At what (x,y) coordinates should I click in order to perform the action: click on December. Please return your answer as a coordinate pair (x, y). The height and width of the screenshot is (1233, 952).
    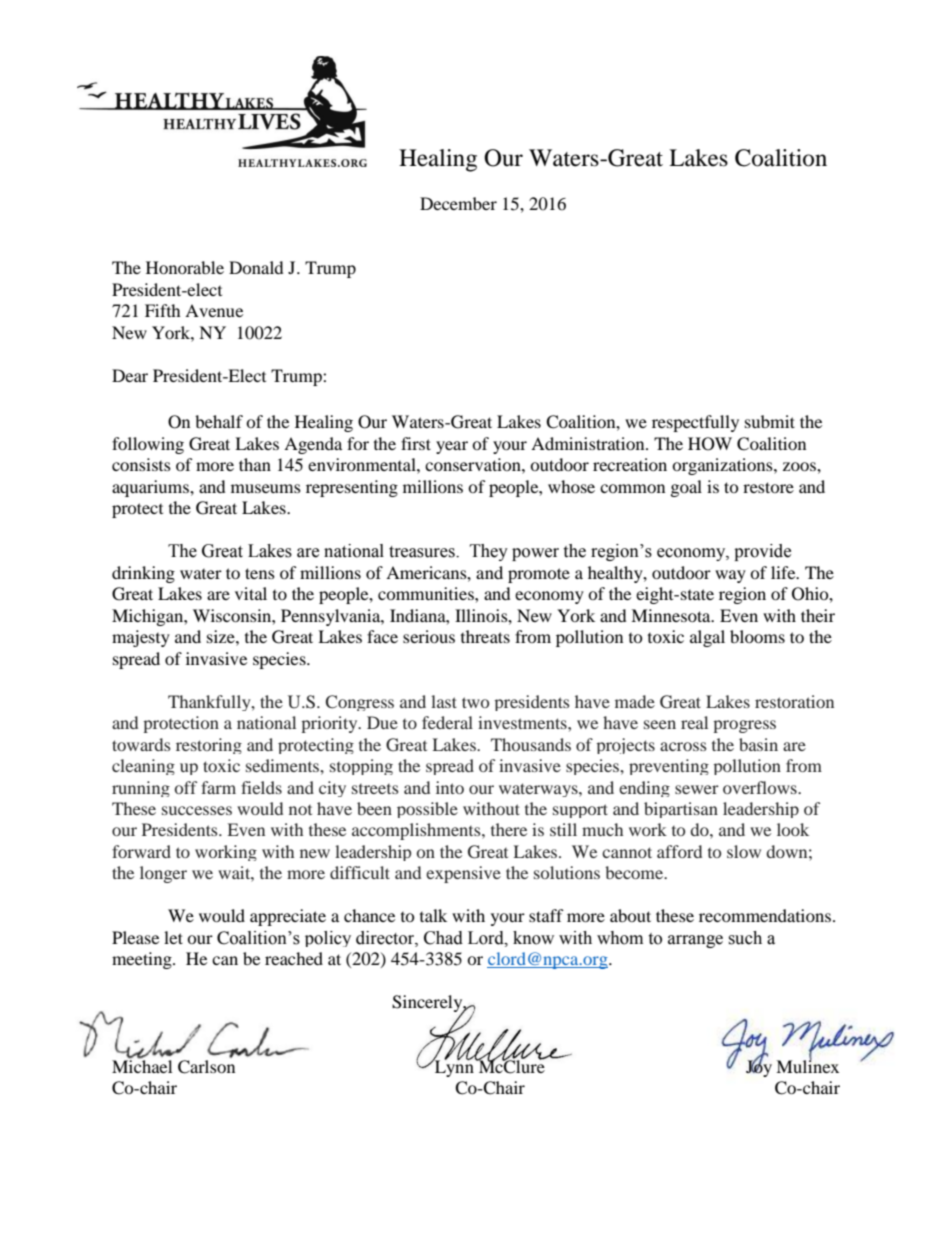
    Looking at the image, I should click on (458, 203).
